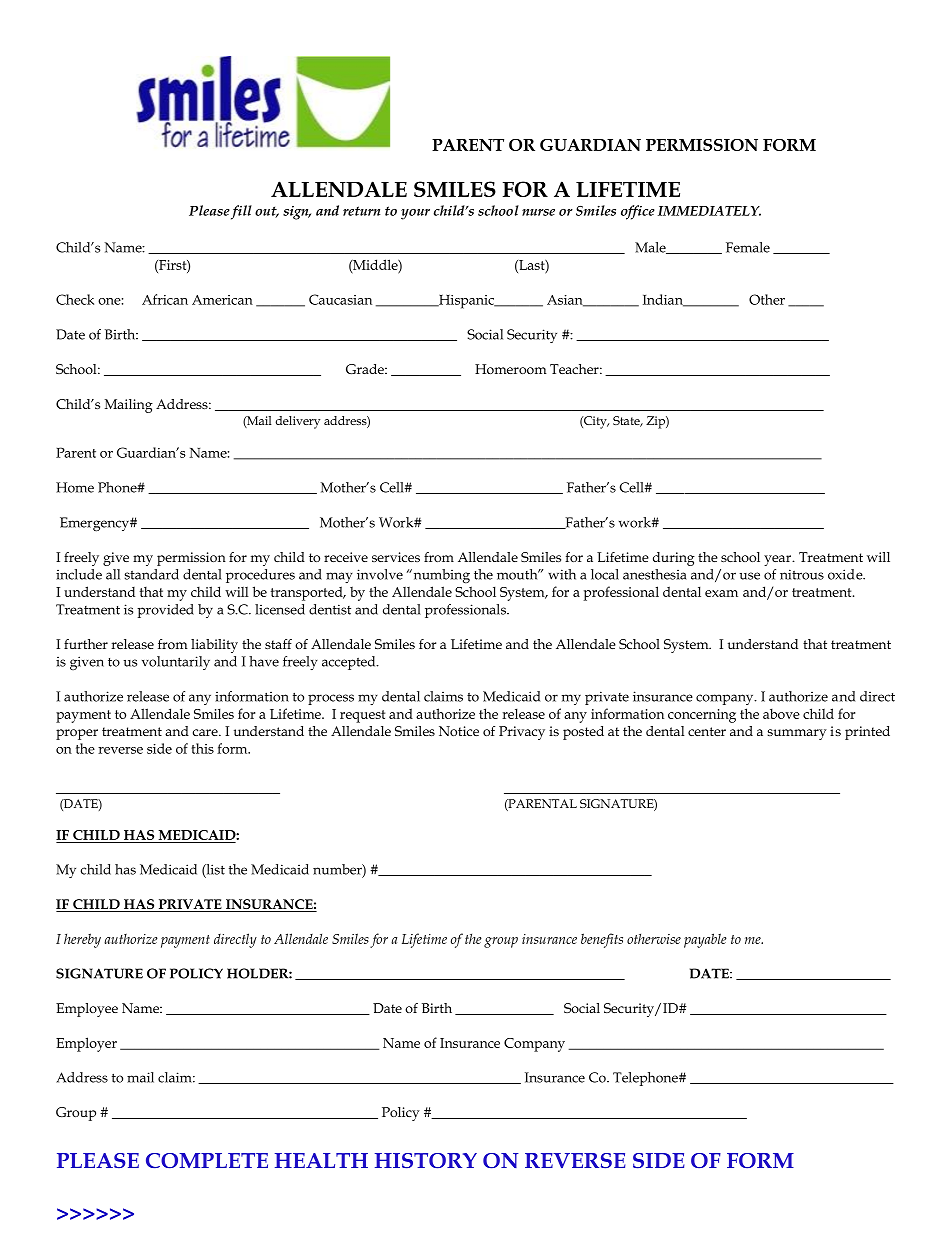 The width and height of the page is (952, 1233). What do you see at coordinates (779, 560) in the page?
I see `year` at bounding box center [779, 560].
